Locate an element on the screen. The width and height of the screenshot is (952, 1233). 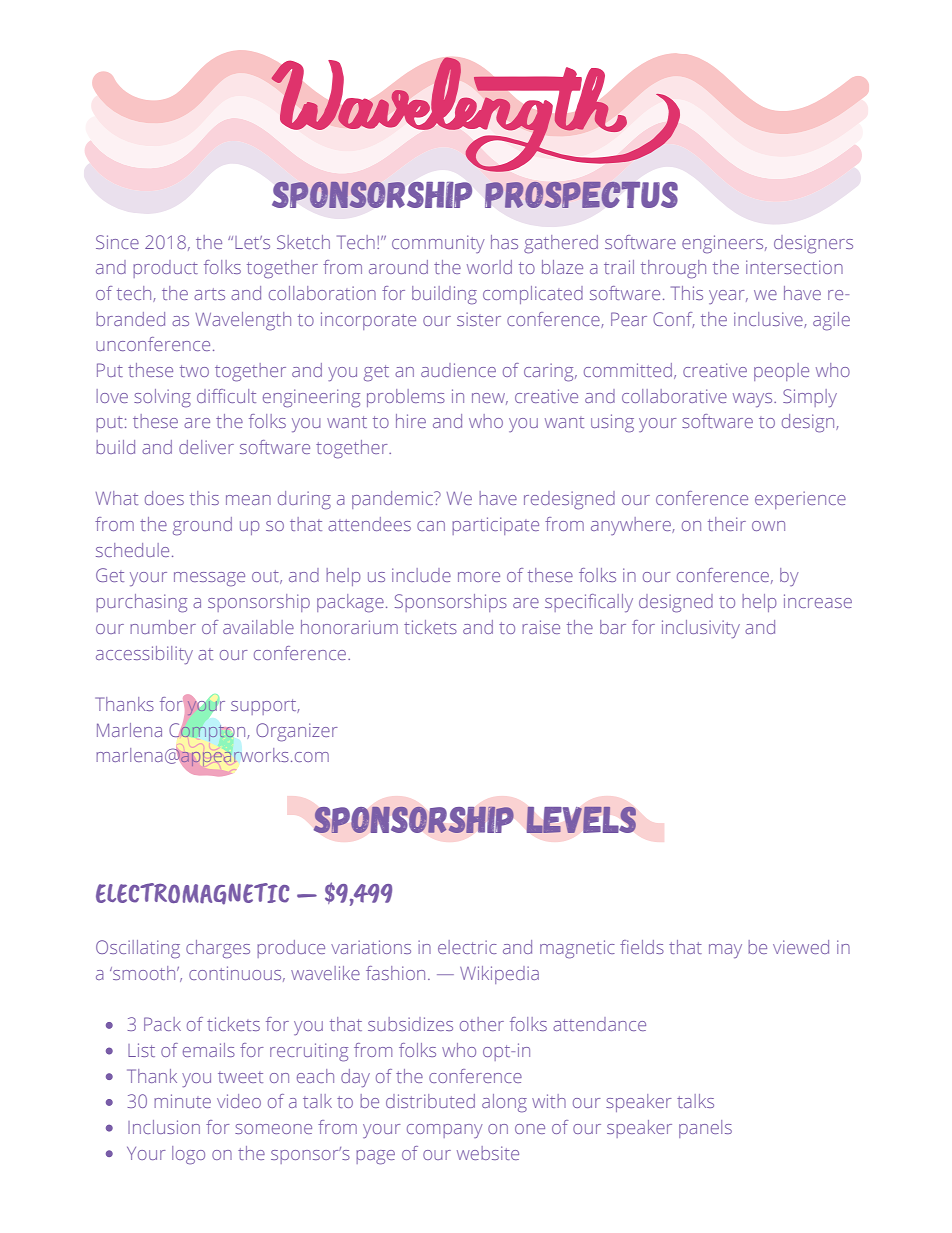
community is located at coordinates (438, 244).
